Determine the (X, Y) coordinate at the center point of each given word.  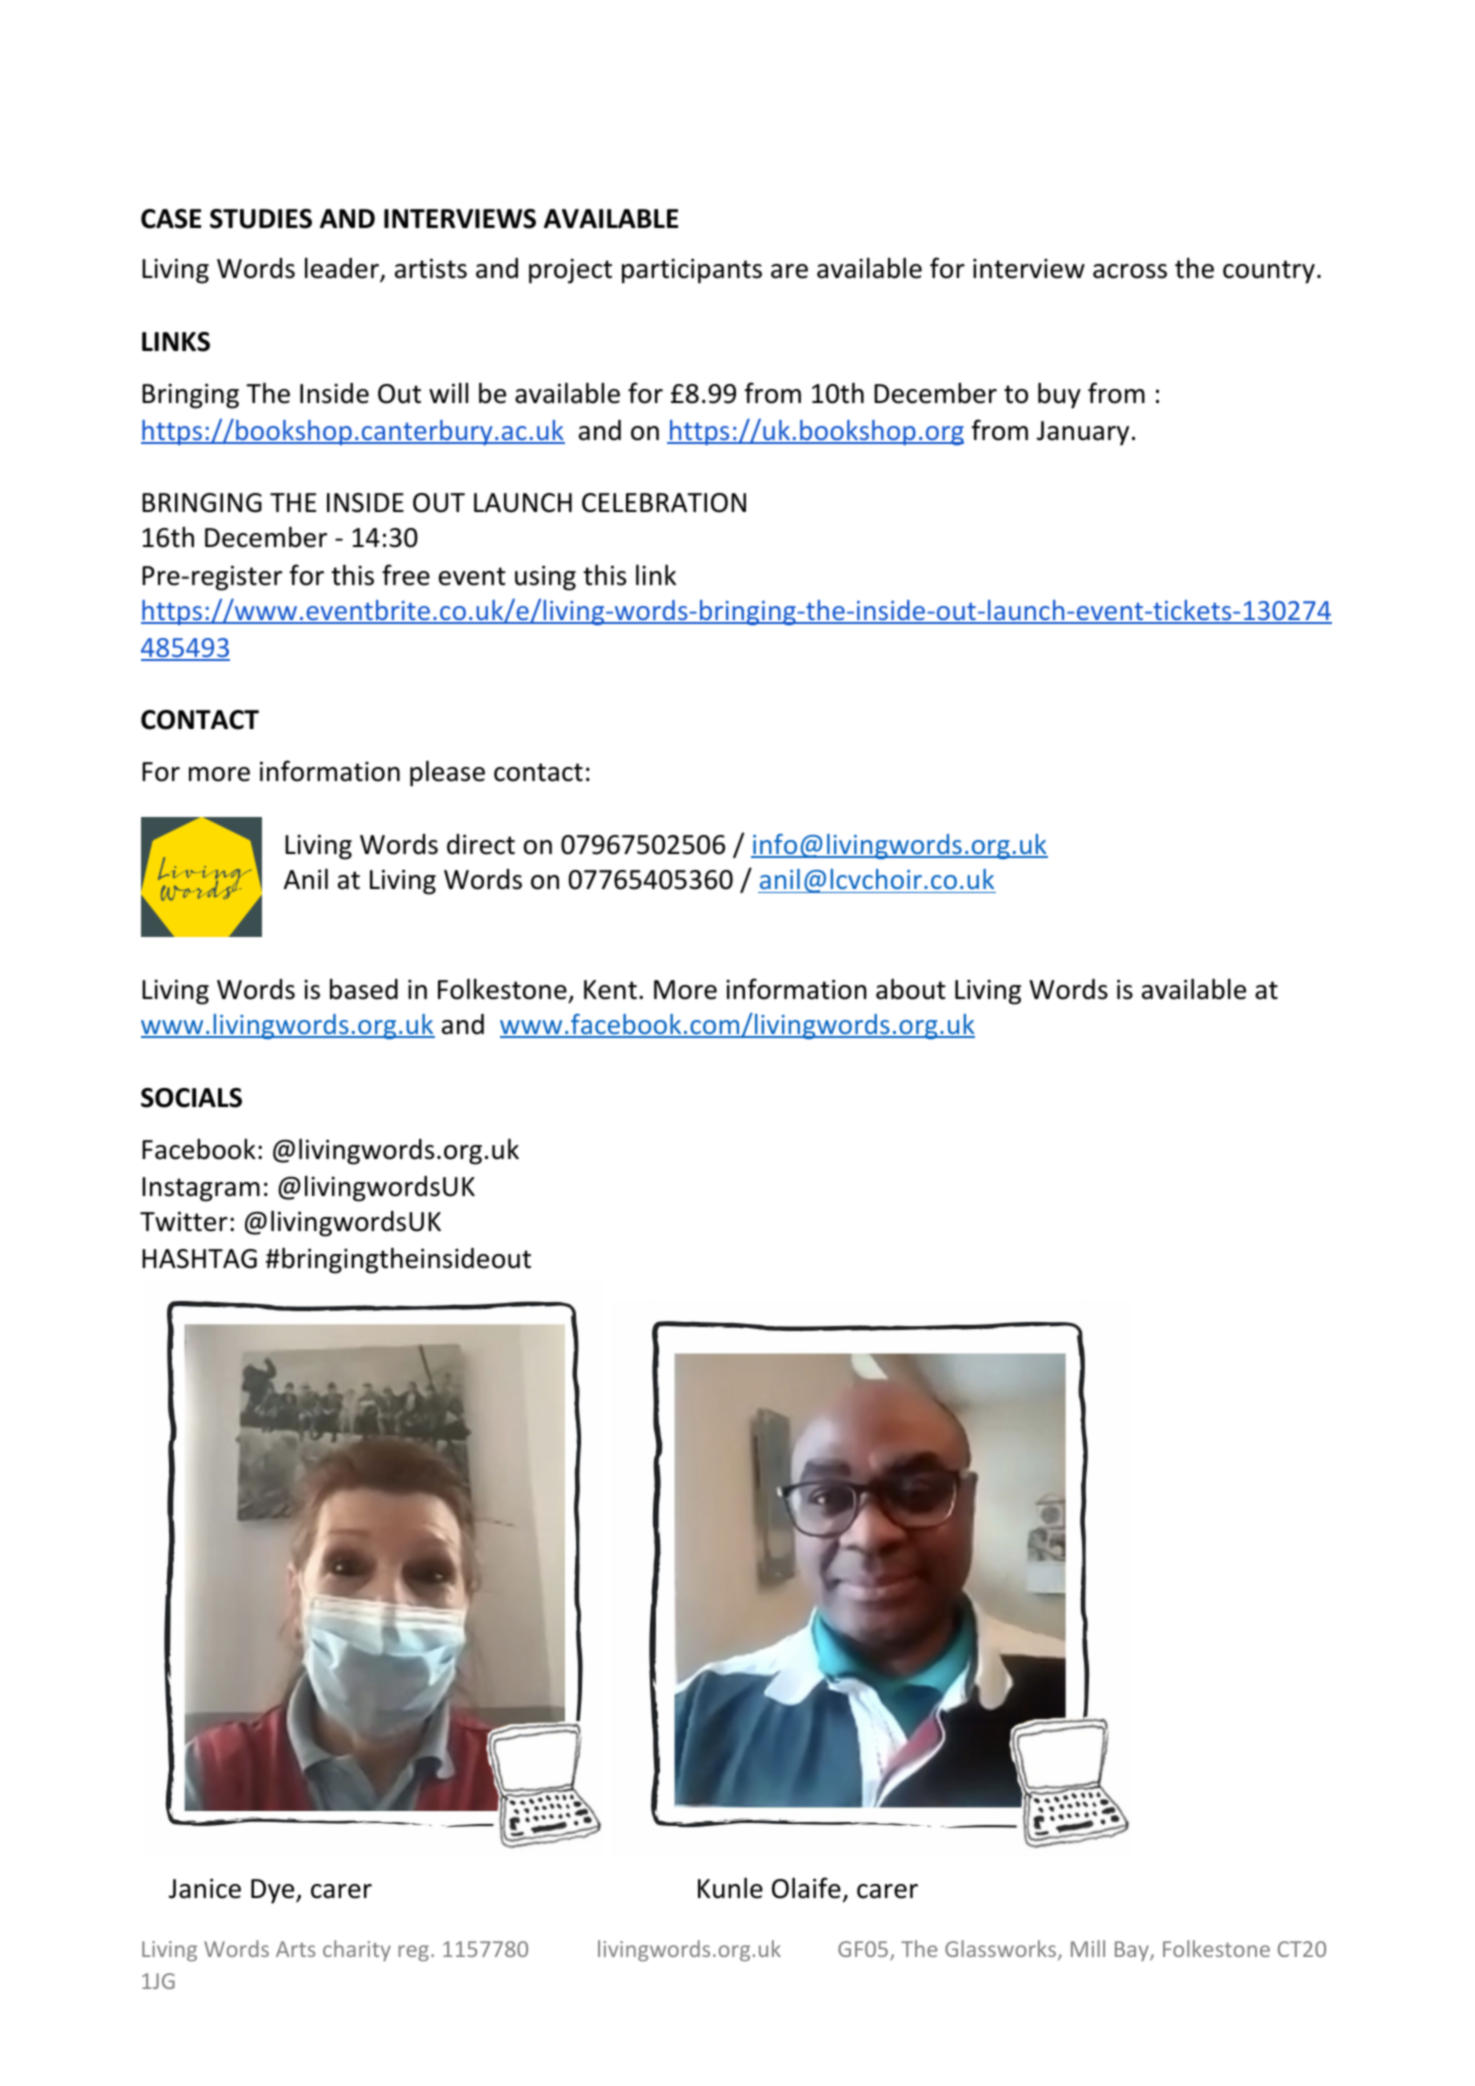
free (406, 575)
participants (692, 271)
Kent (610, 990)
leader (343, 269)
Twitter (184, 1221)
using (545, 578)
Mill (1088, 1948)
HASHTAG (199, 1259)
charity (357, 1950)
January (1083, 433)
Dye (274, 1891)
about (911, 989)
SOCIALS (191, 1098)
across (1130, 271)
